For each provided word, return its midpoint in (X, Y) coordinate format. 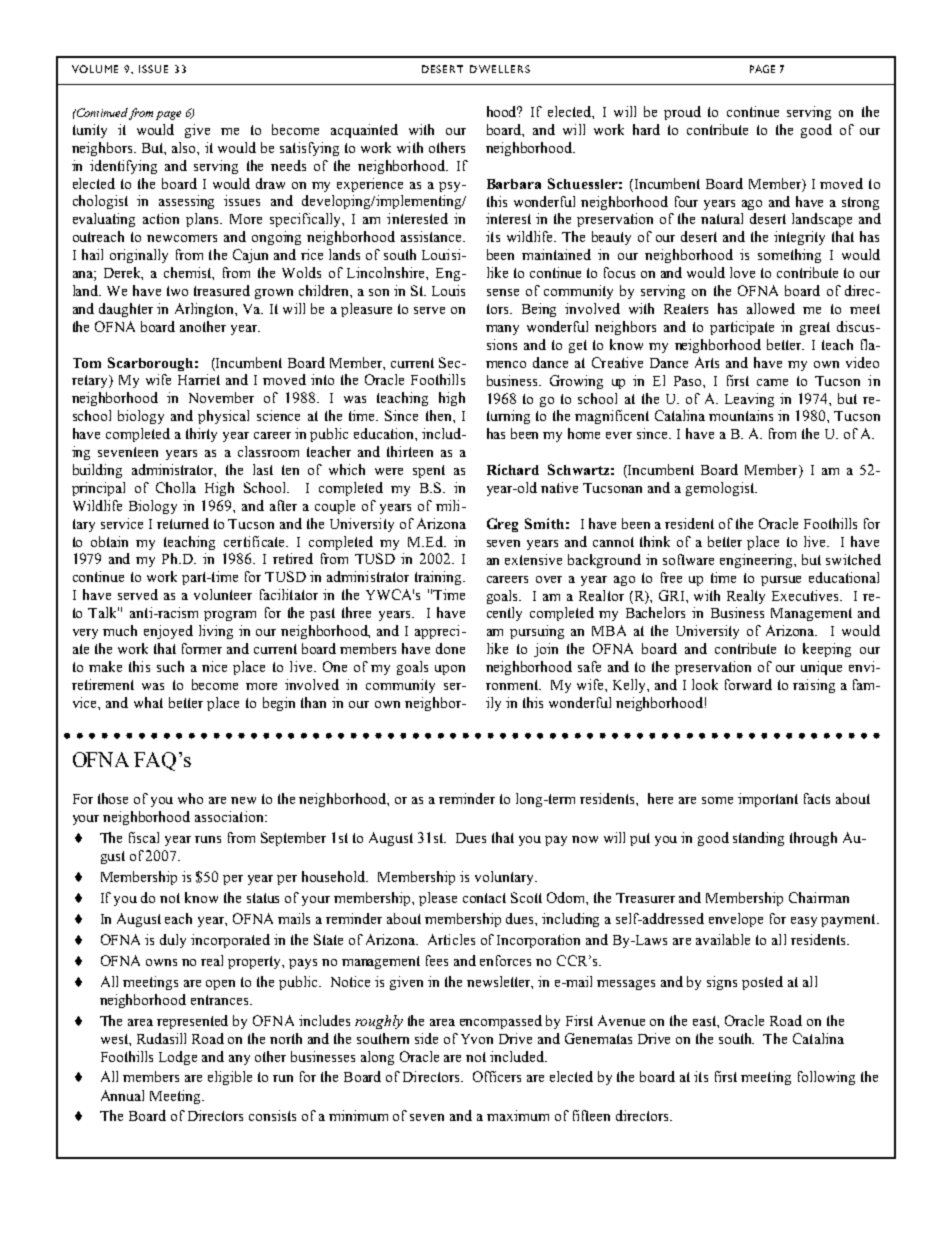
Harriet (199, 379)
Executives (807, 595)
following (826, 1078)
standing (758, 839)
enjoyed (168, 632)
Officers (497, 1076)
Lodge (178, 1058)
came (772, 382)
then (440, 415)
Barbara (514, 184)
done (450, 648)
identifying (123, 167)
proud (682, 113)
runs (208, 839)
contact (484, 898)
